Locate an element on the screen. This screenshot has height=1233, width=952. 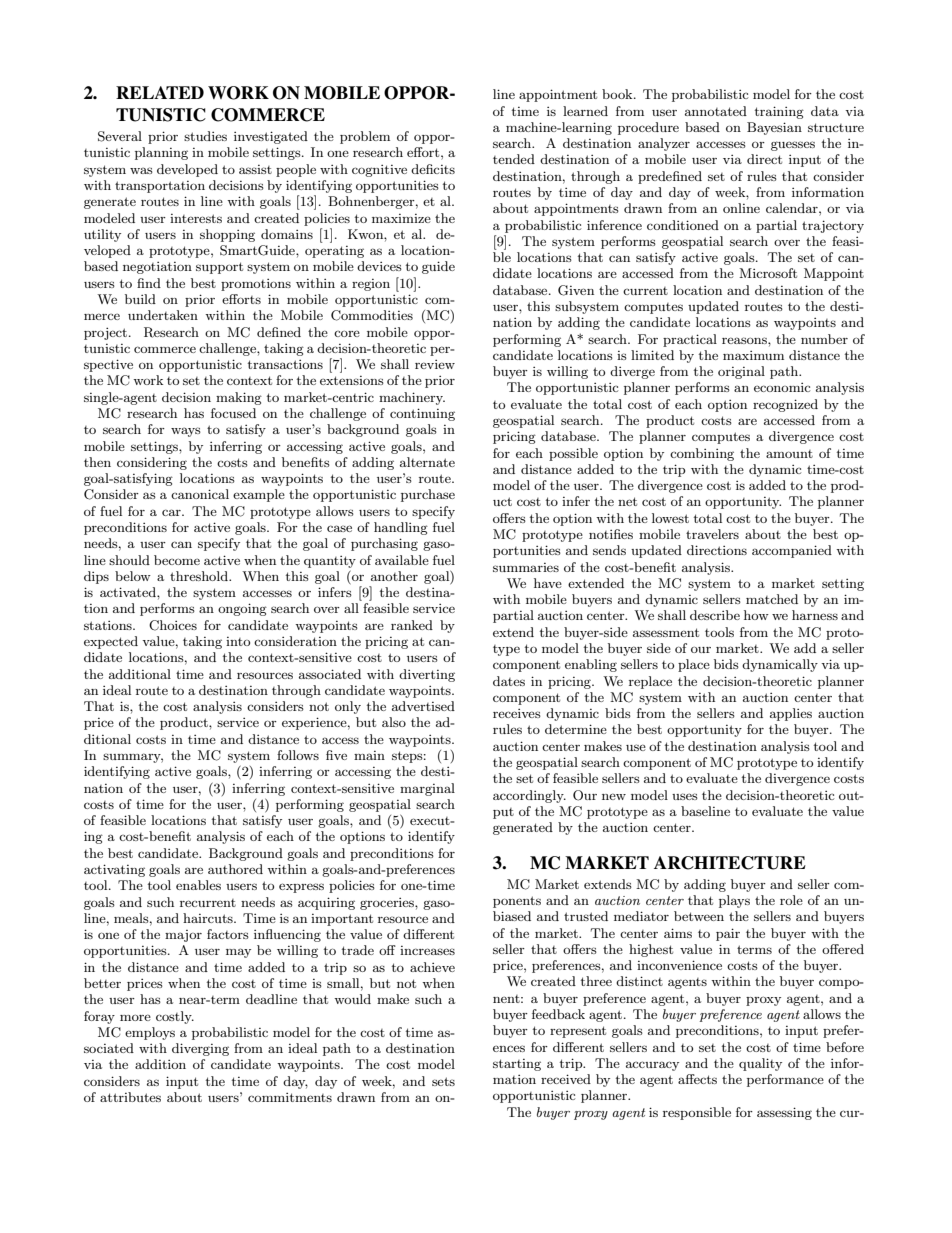
Bayesian is located at coordinates (774, 128).
